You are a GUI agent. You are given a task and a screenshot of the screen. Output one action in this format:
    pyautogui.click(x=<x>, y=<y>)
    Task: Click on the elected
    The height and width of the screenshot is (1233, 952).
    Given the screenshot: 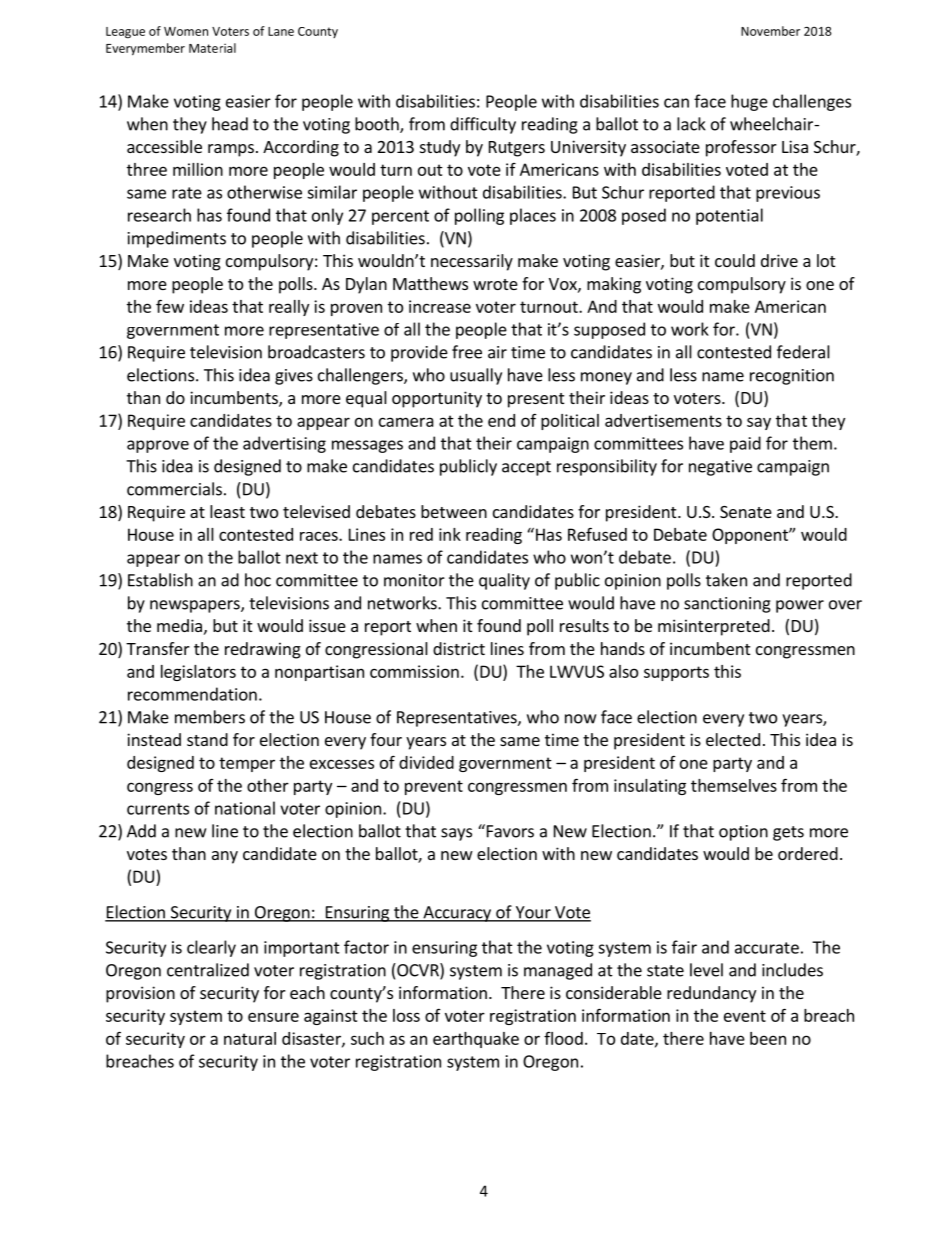 What is the action you would take?
    pyautogui.click(x=733, y=739)
